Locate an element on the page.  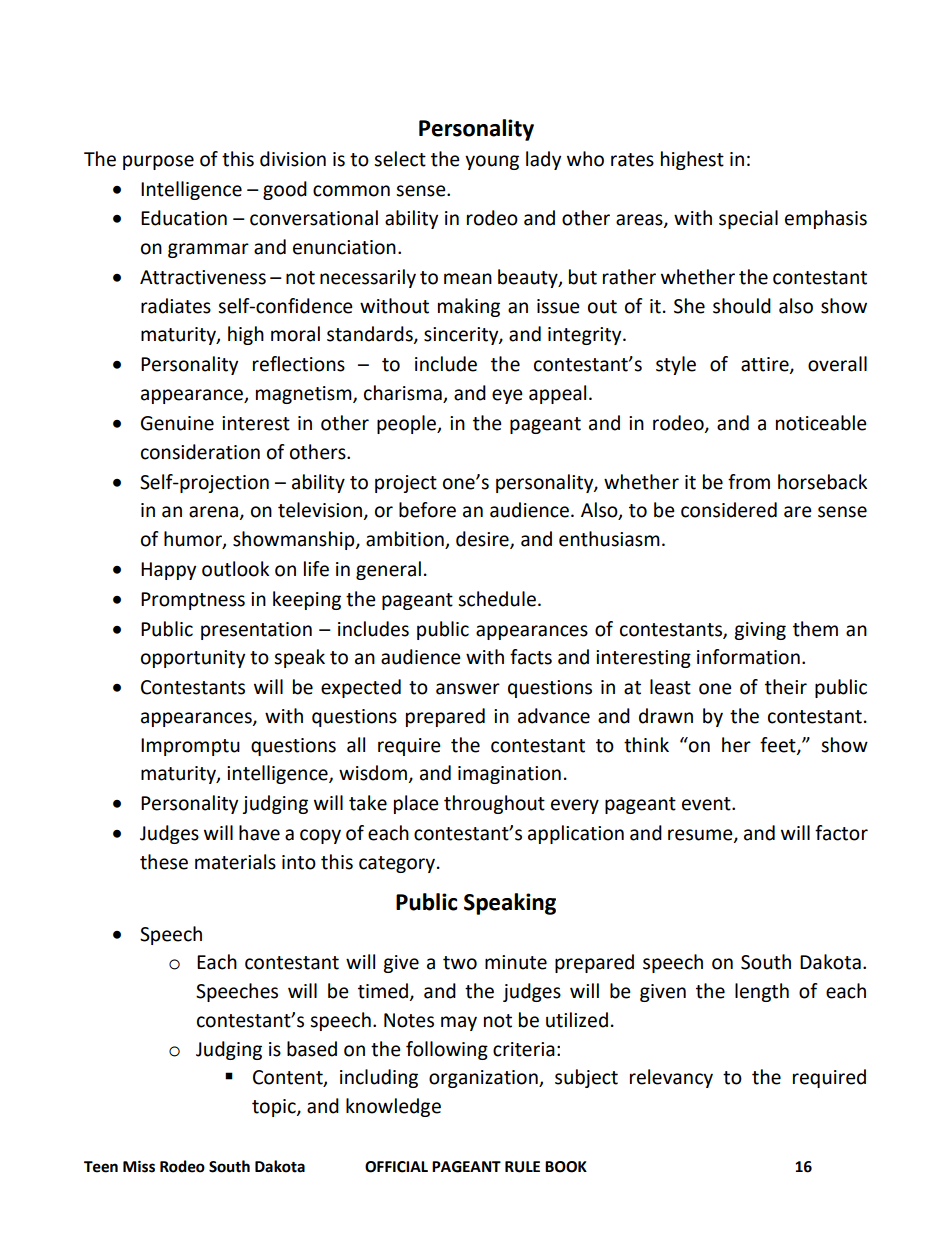
information is located at coordinates (748, 657).
